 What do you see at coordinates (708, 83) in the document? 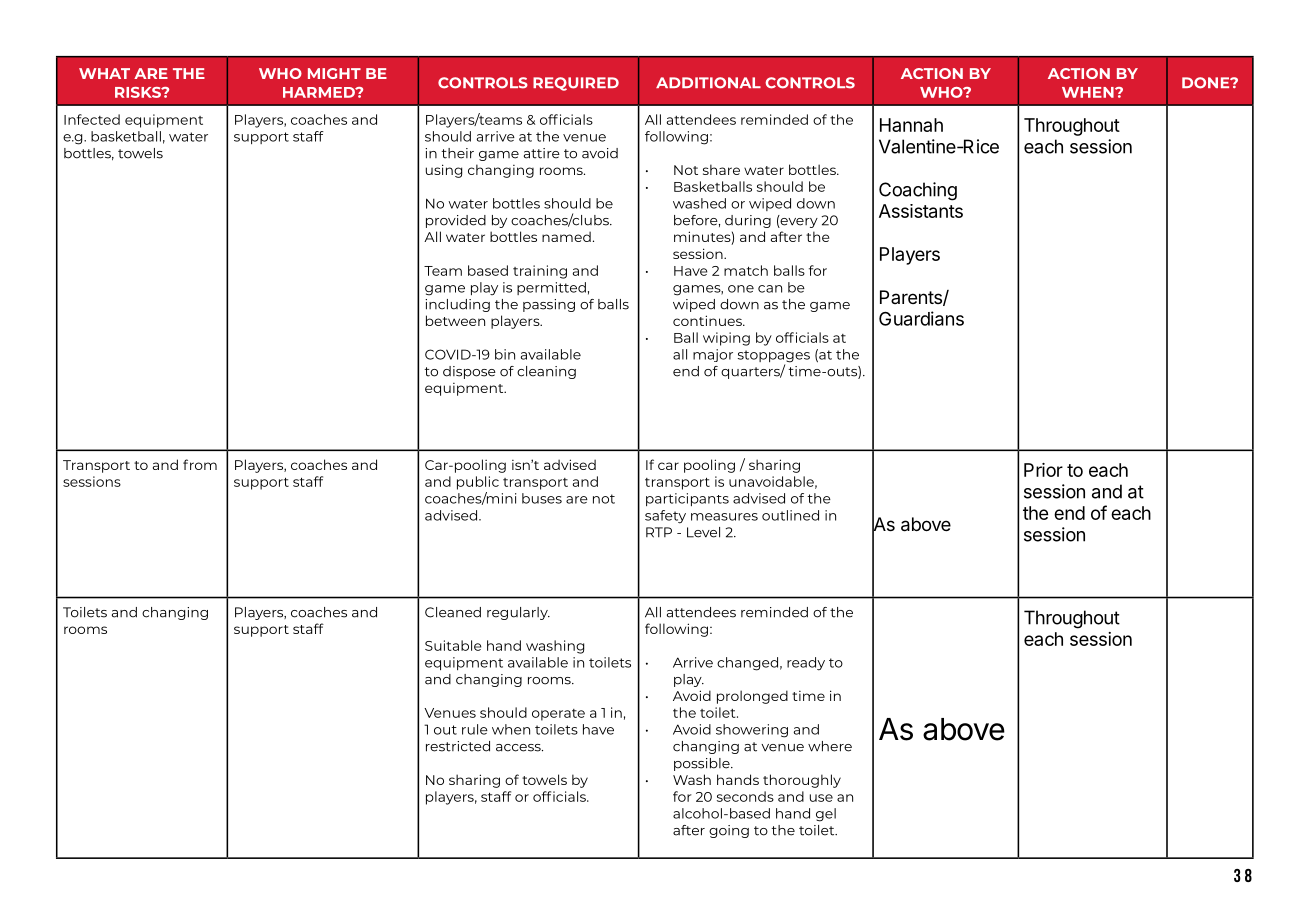
I see `ADDITIONAL` at bounding box center [708, 83].
